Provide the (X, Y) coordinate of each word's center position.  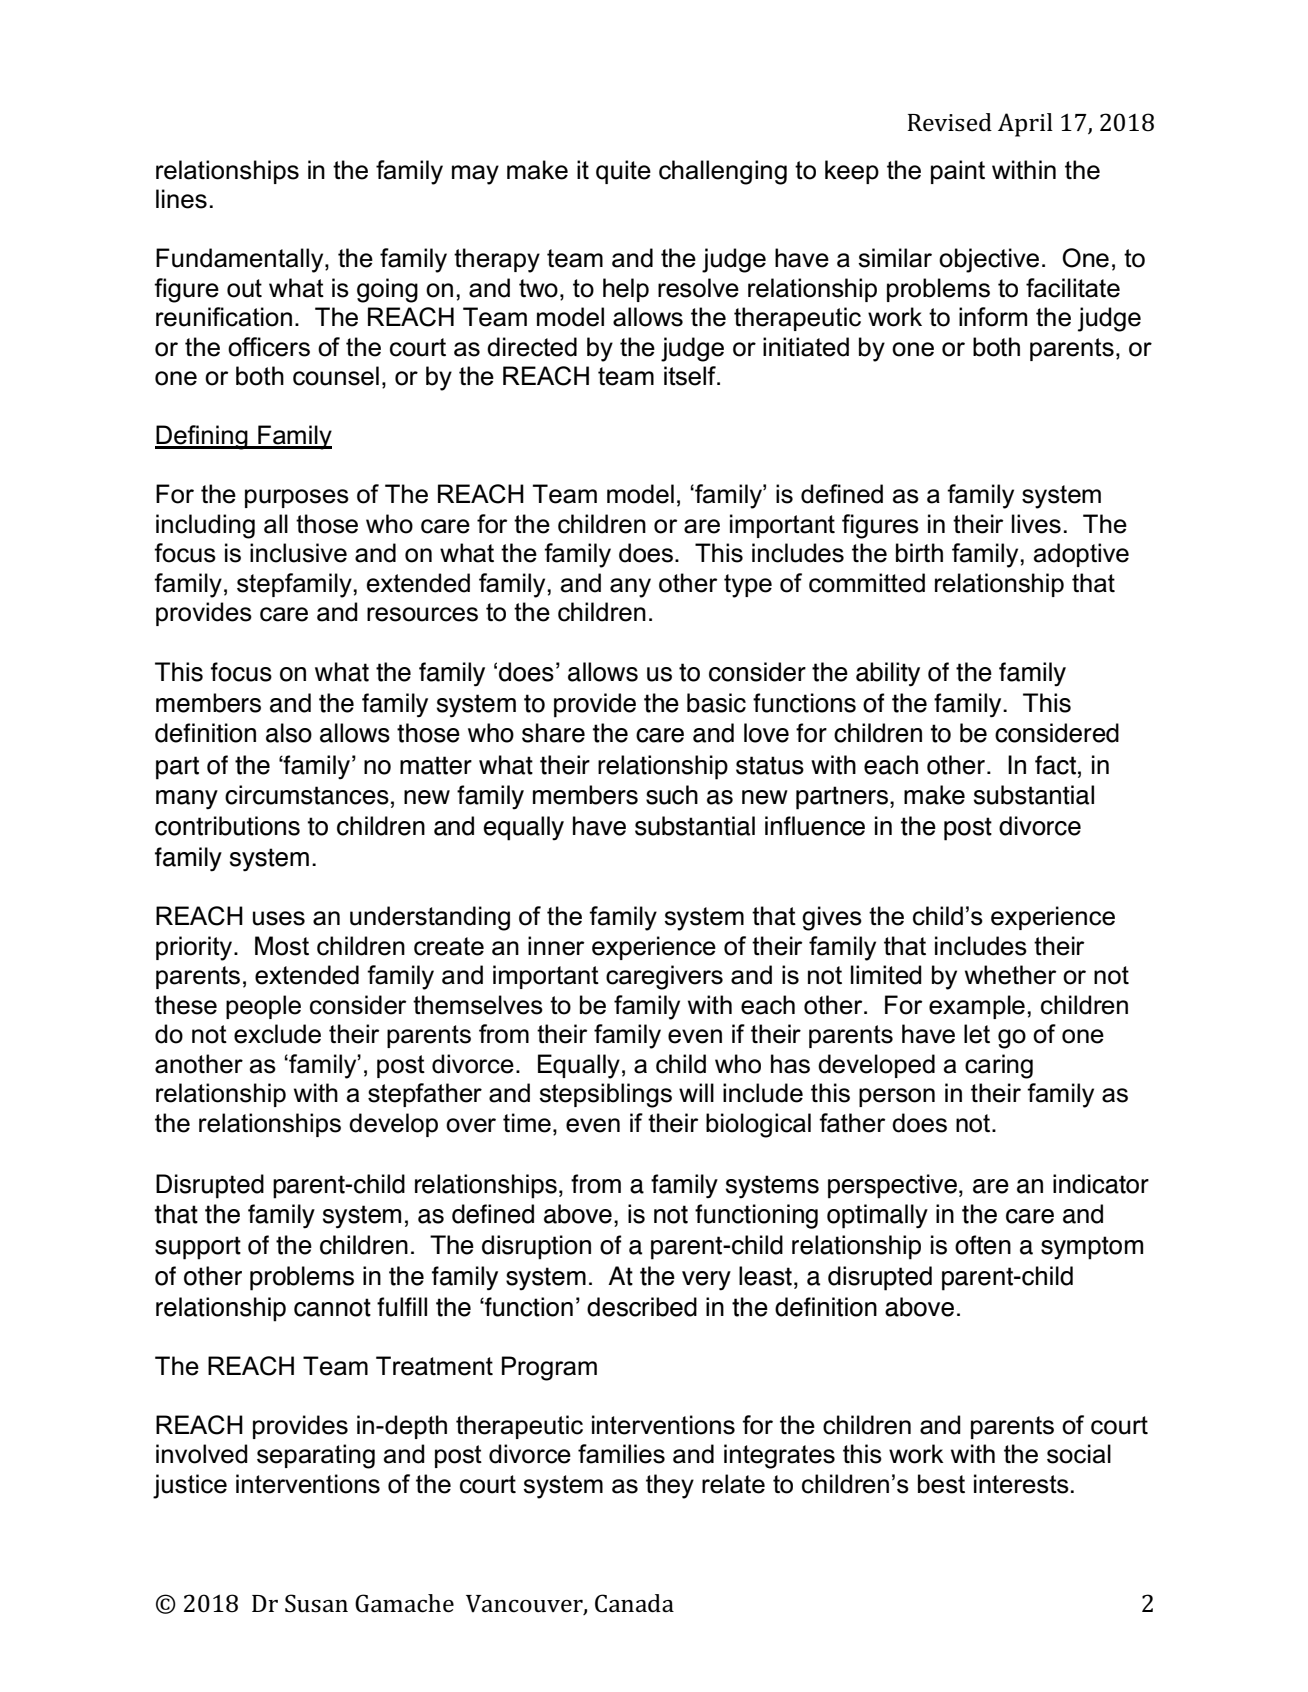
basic (716, 703)
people (263, 1007)
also (289, 733)
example (977, 1007)
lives (1036, 524)
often (983, 1245)
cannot (332, 1307)
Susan (316, 1603)
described (642, 1307)
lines (181, 199)
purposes (297, 498)
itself (691, 376)
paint (958, 172)
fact (1055, 765)
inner (556, 946)
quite (623, 172)
